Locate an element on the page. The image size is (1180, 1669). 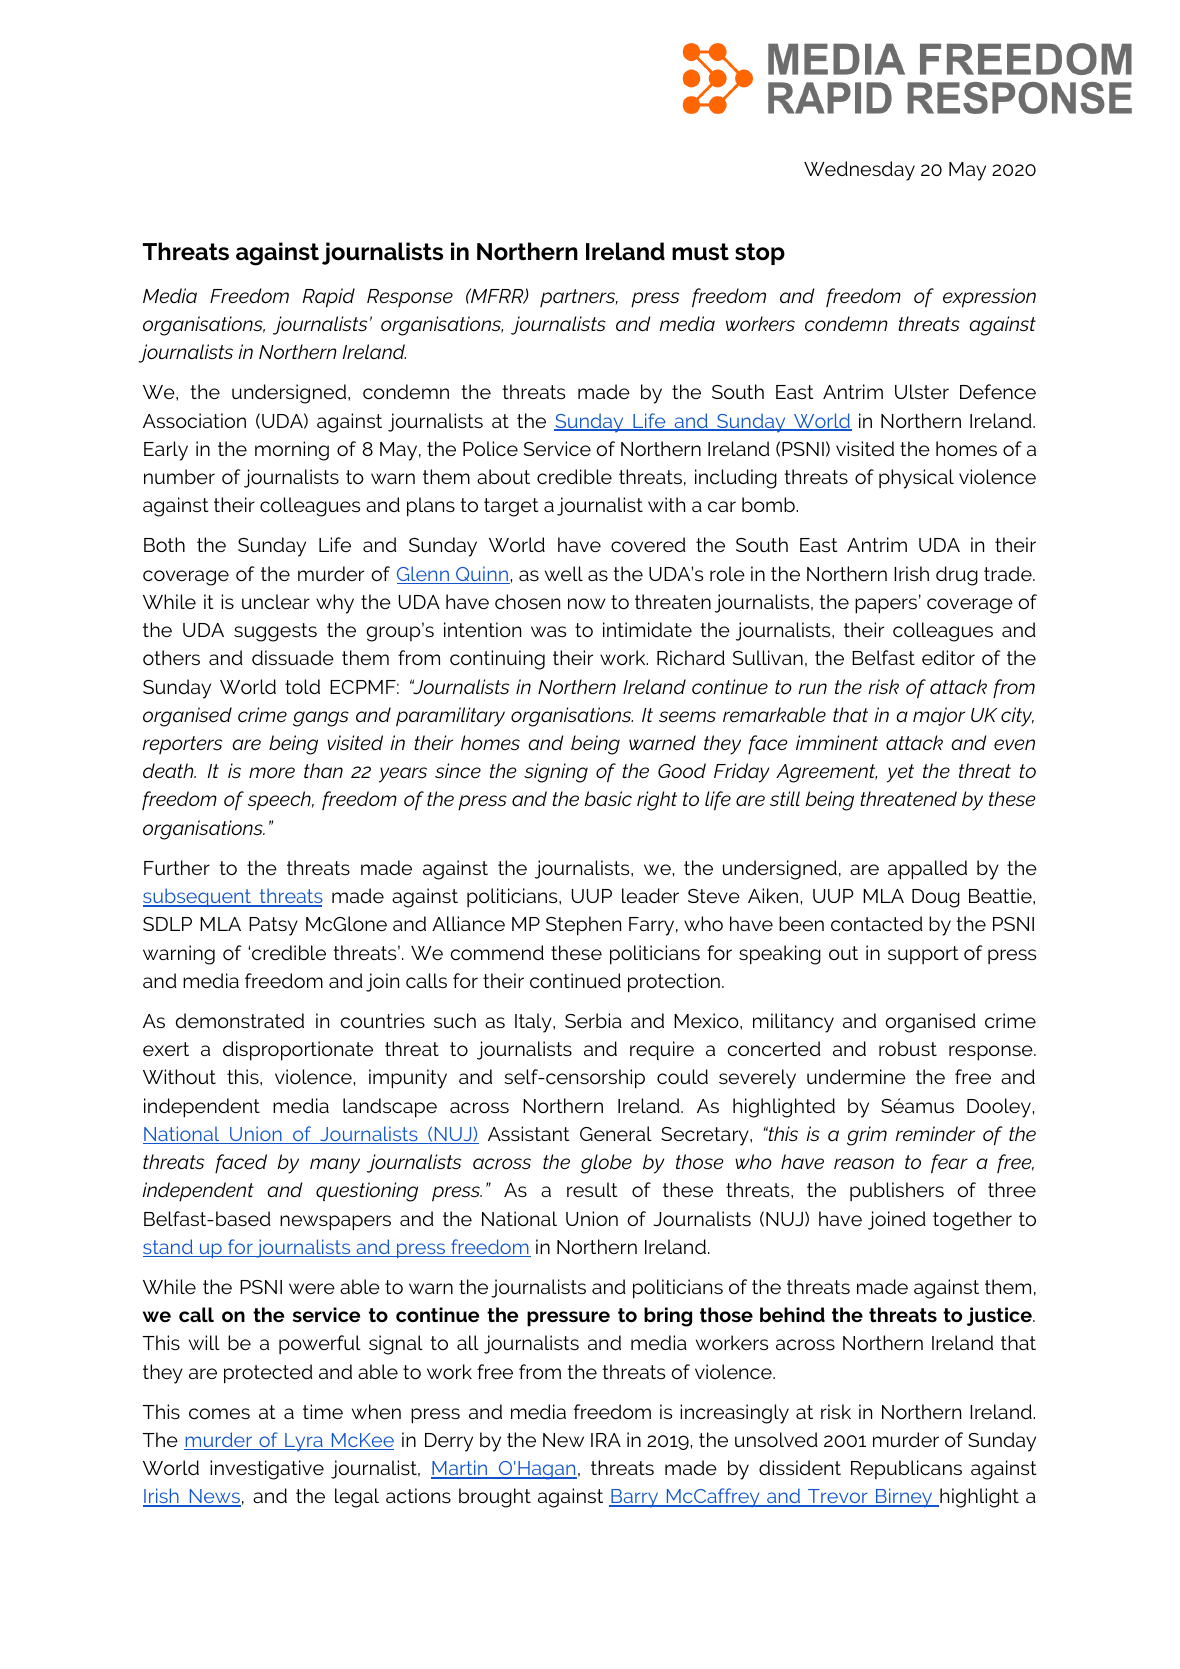
globe is located at coordinates (606, 1164).
